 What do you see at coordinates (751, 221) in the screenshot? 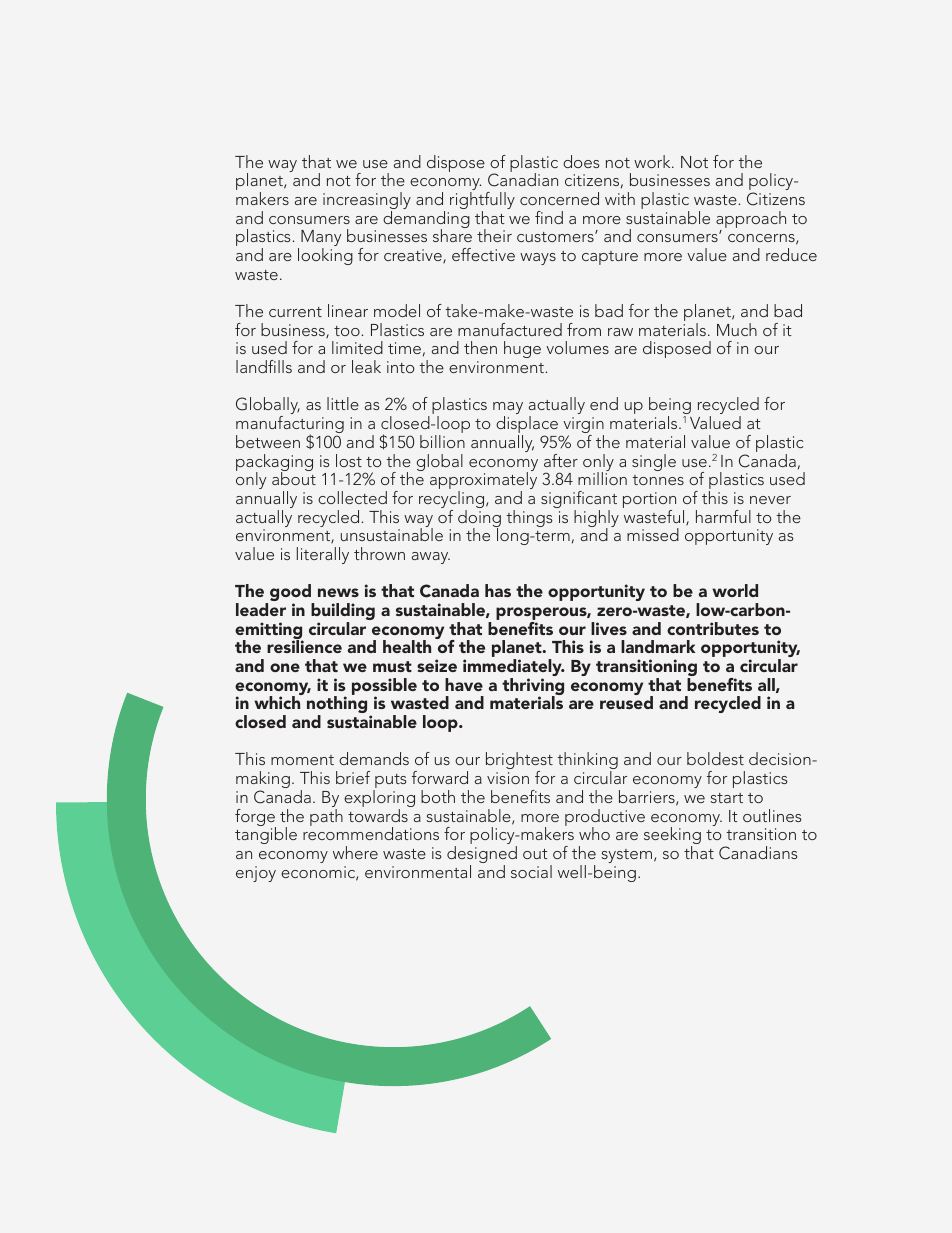
I see `approach` at bounding box center [751, 221].
